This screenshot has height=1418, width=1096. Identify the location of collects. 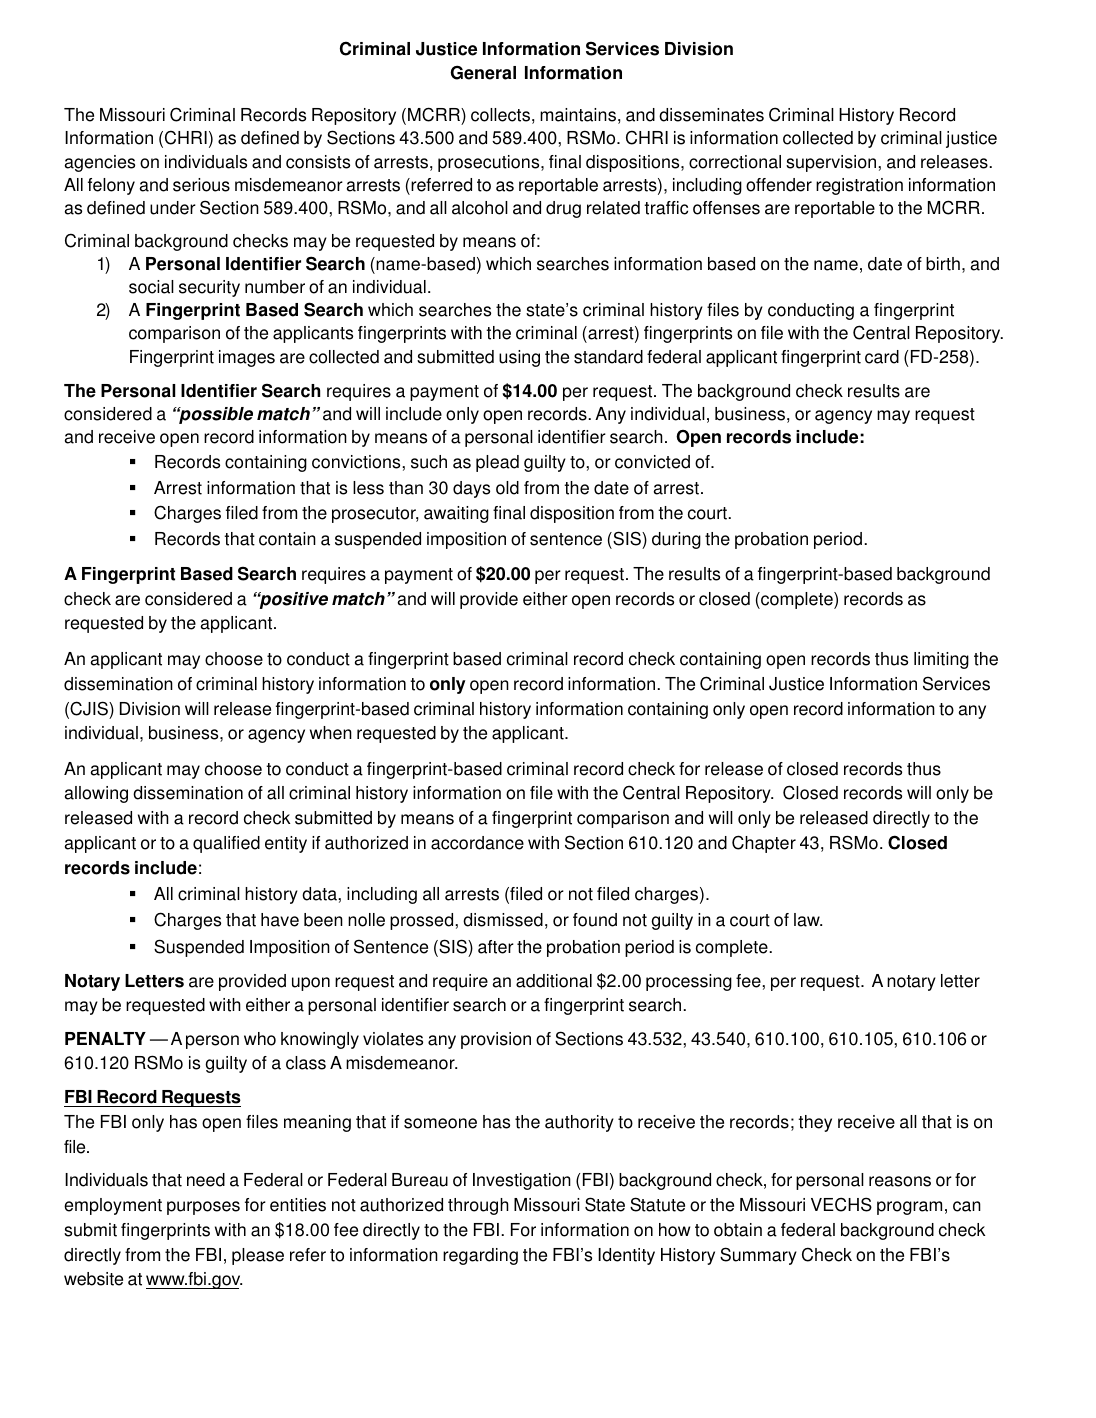
(500, 115).
